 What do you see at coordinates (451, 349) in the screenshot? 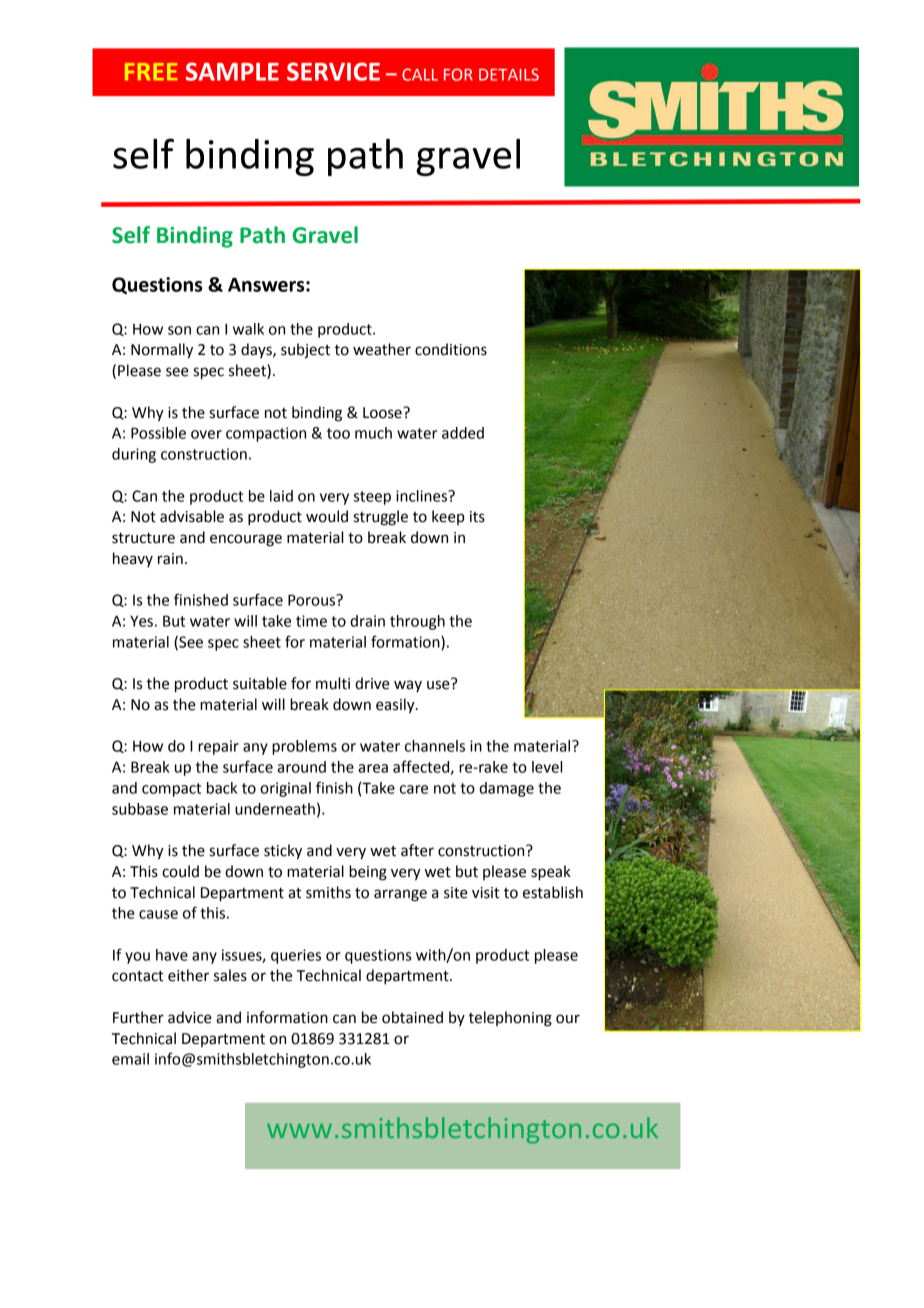
I see `conditions` at bounding box center [451, 349].
